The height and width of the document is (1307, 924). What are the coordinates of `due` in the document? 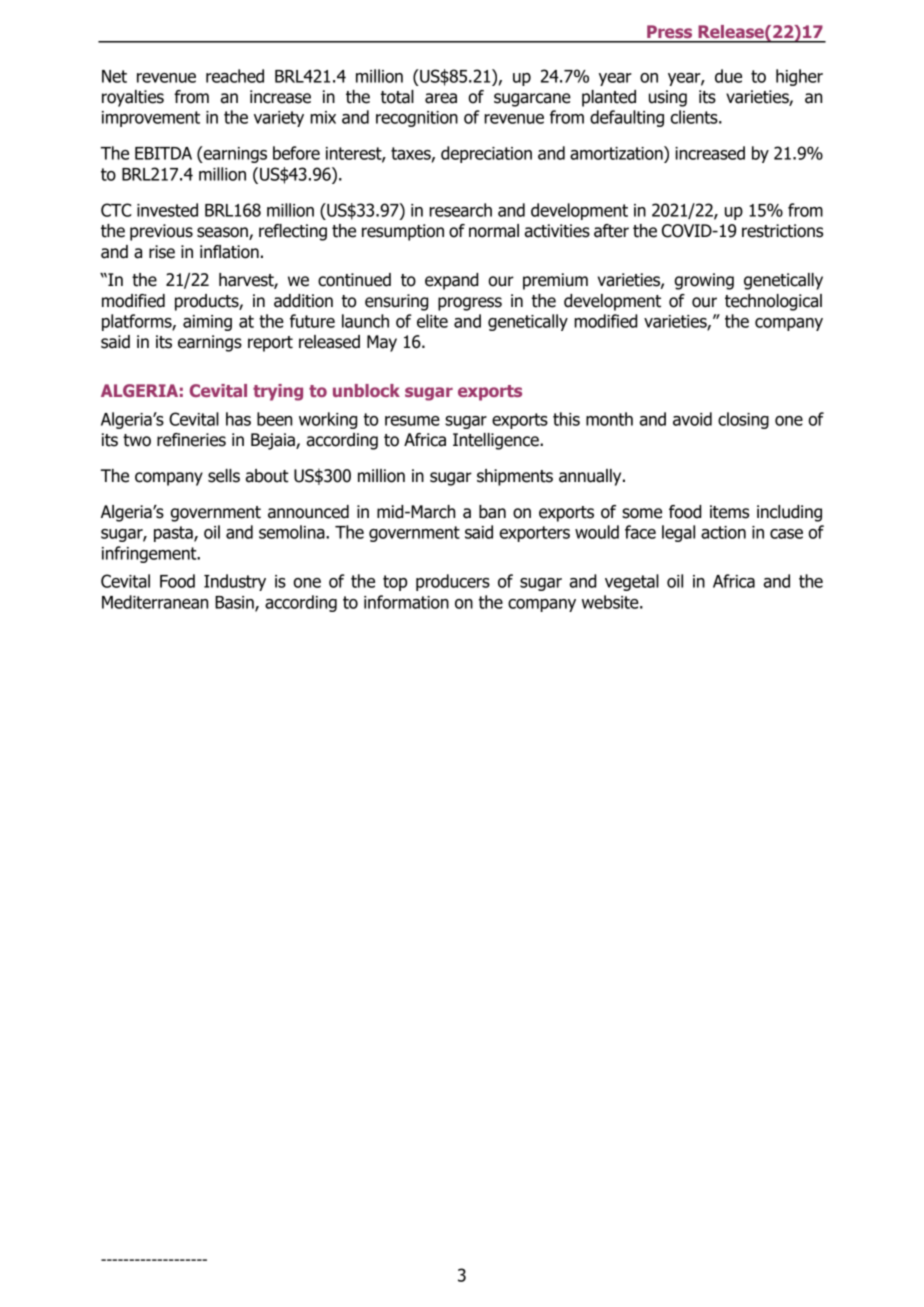 It's located at (728, 76).
